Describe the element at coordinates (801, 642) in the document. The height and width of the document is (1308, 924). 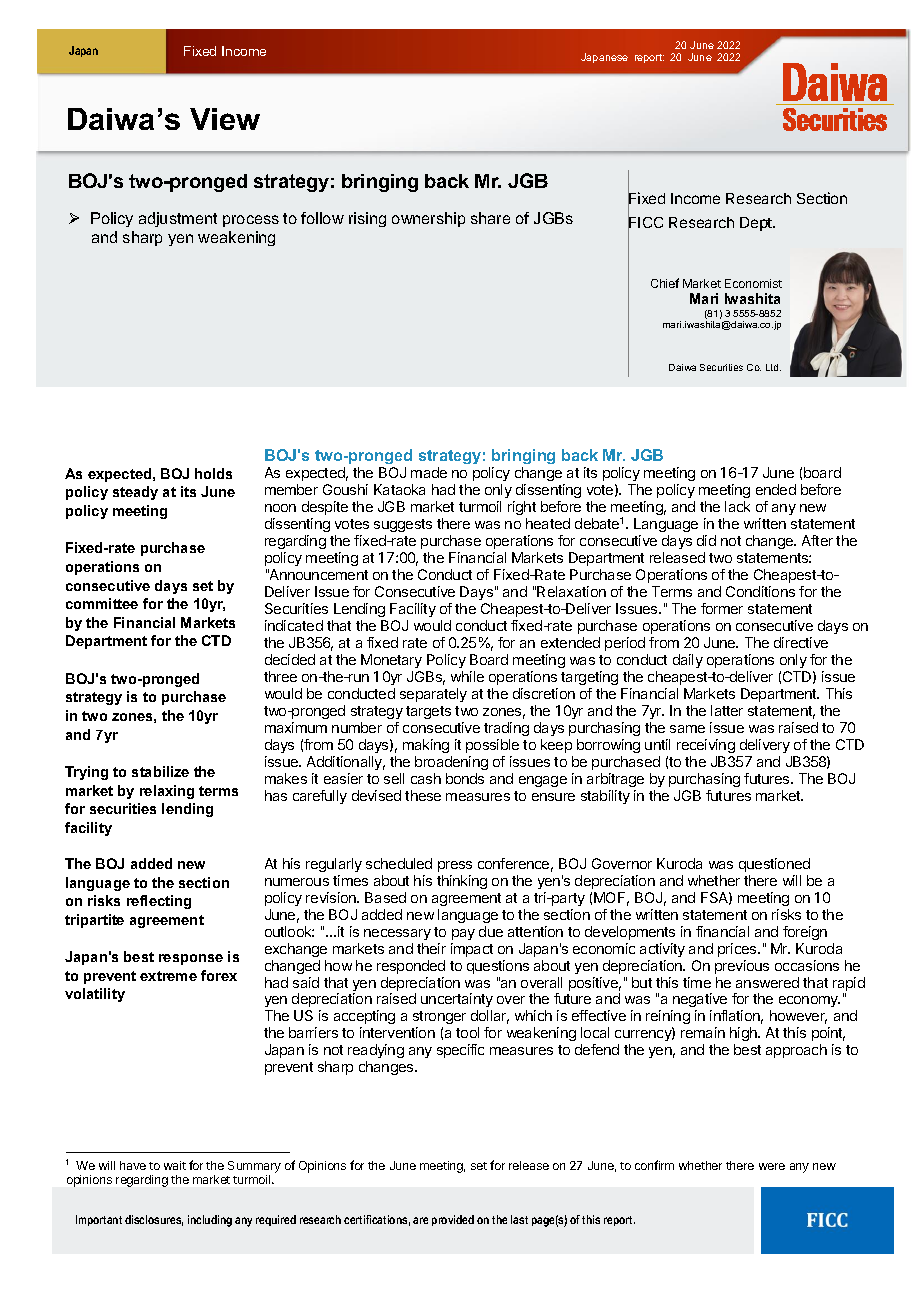
I see `directive` at that location.
